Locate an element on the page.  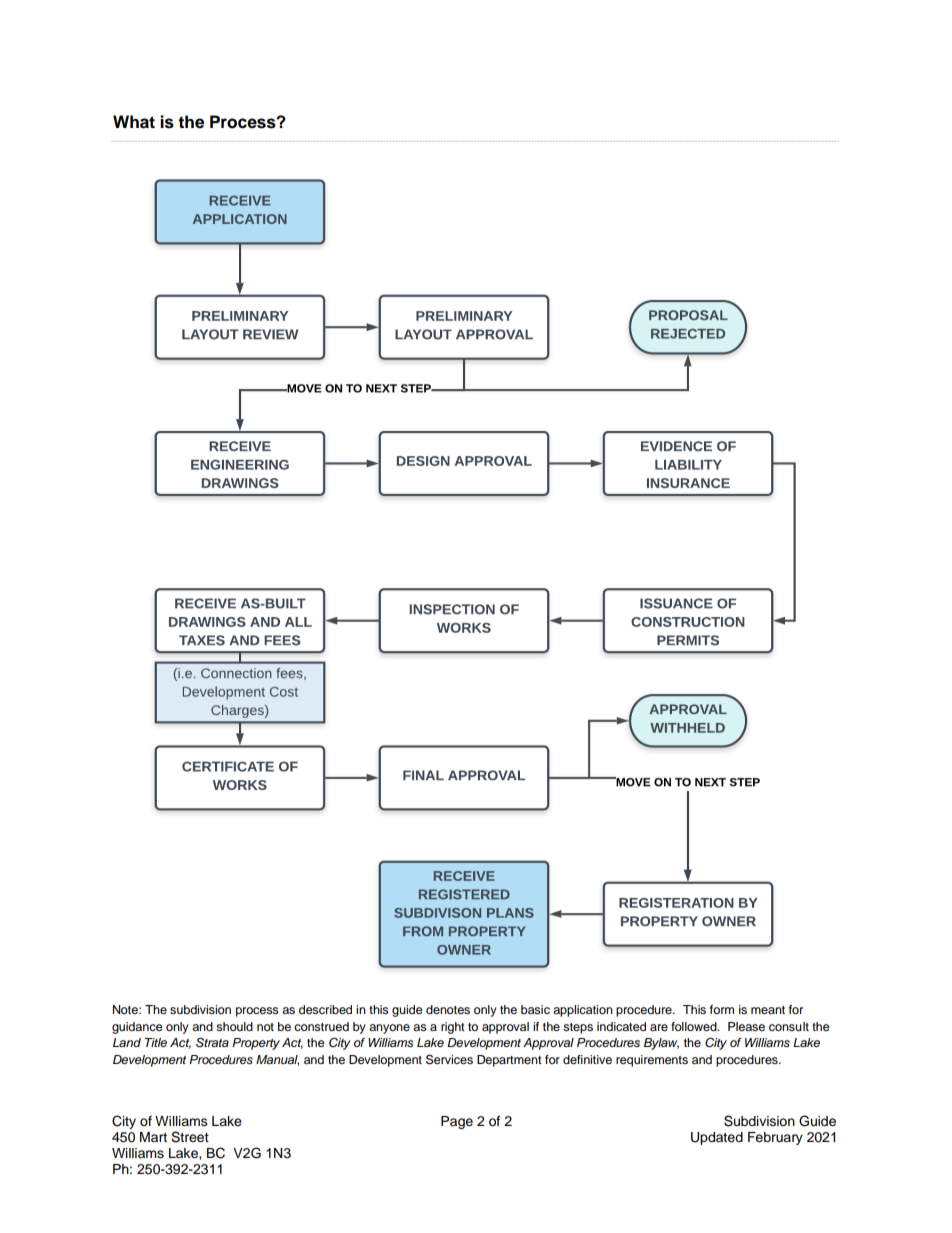
right is located at coordinates (453, 1028).
